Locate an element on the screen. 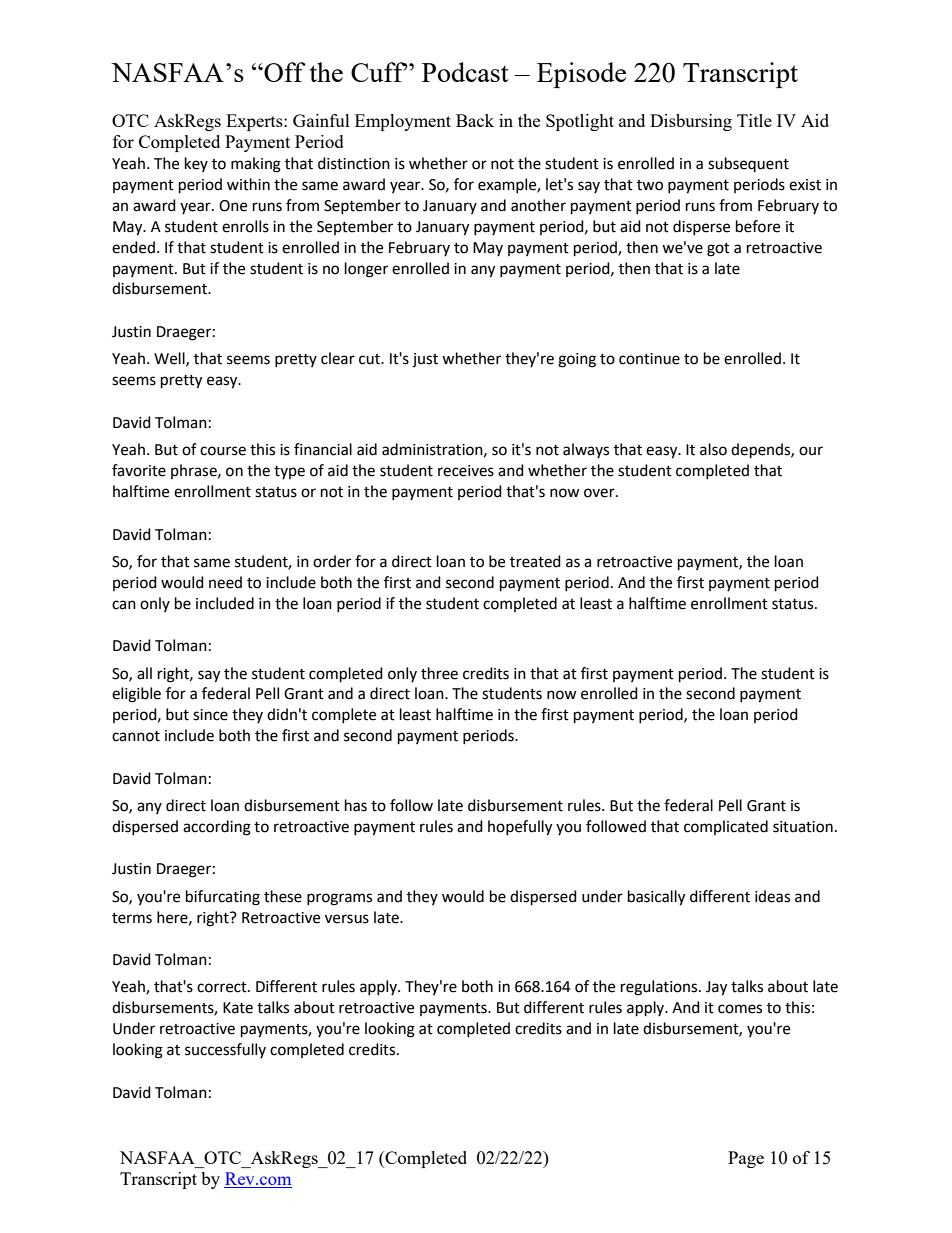  receives is located at coordinates (466, 471).
